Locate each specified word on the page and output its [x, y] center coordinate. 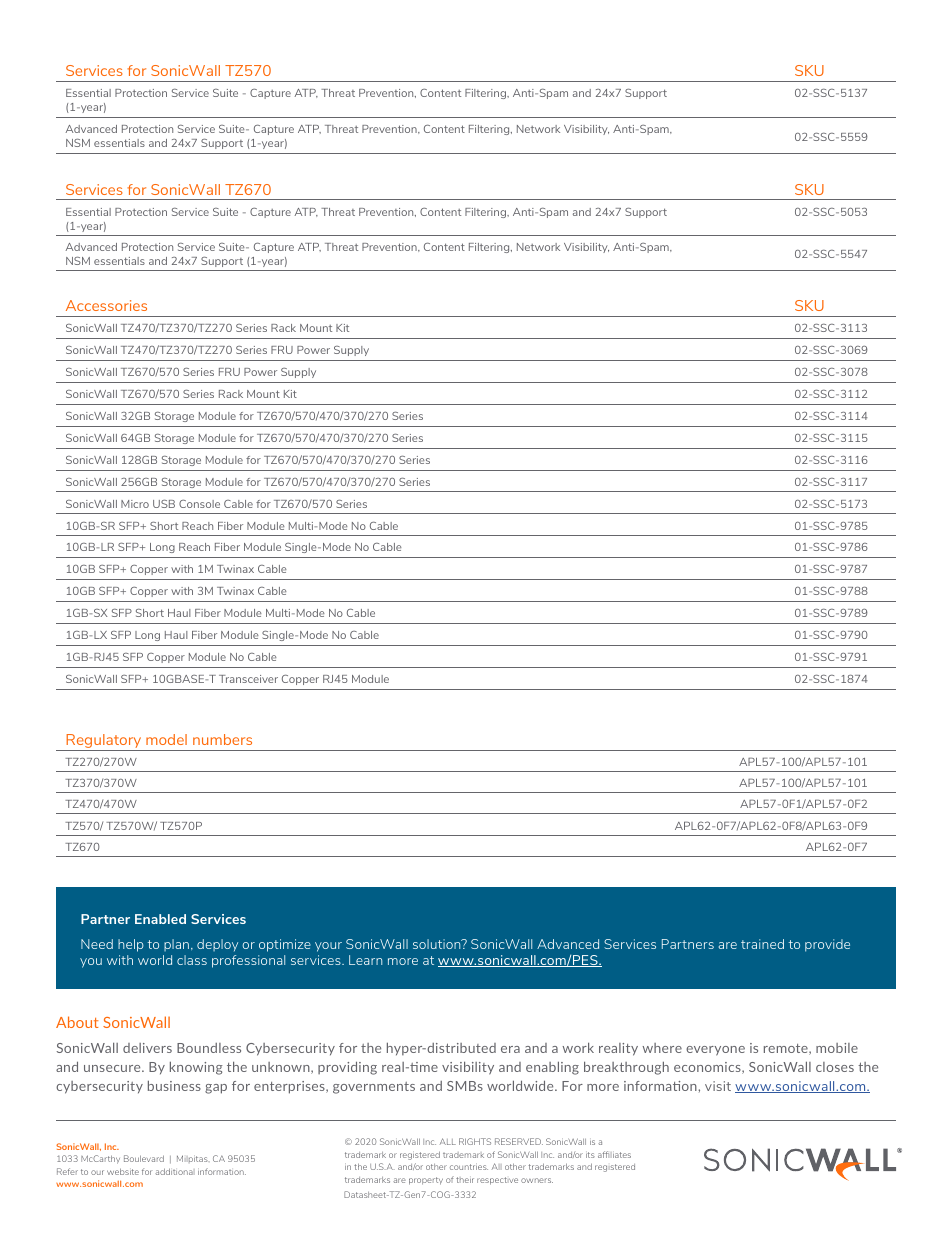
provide [827, 945]
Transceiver [248, 679]
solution [438, 944]
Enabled [160, 919]
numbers [222, 739]
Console [199, 504]
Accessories [106, 305]
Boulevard [144, 1158]
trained [762, 944]
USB [164, 504]
